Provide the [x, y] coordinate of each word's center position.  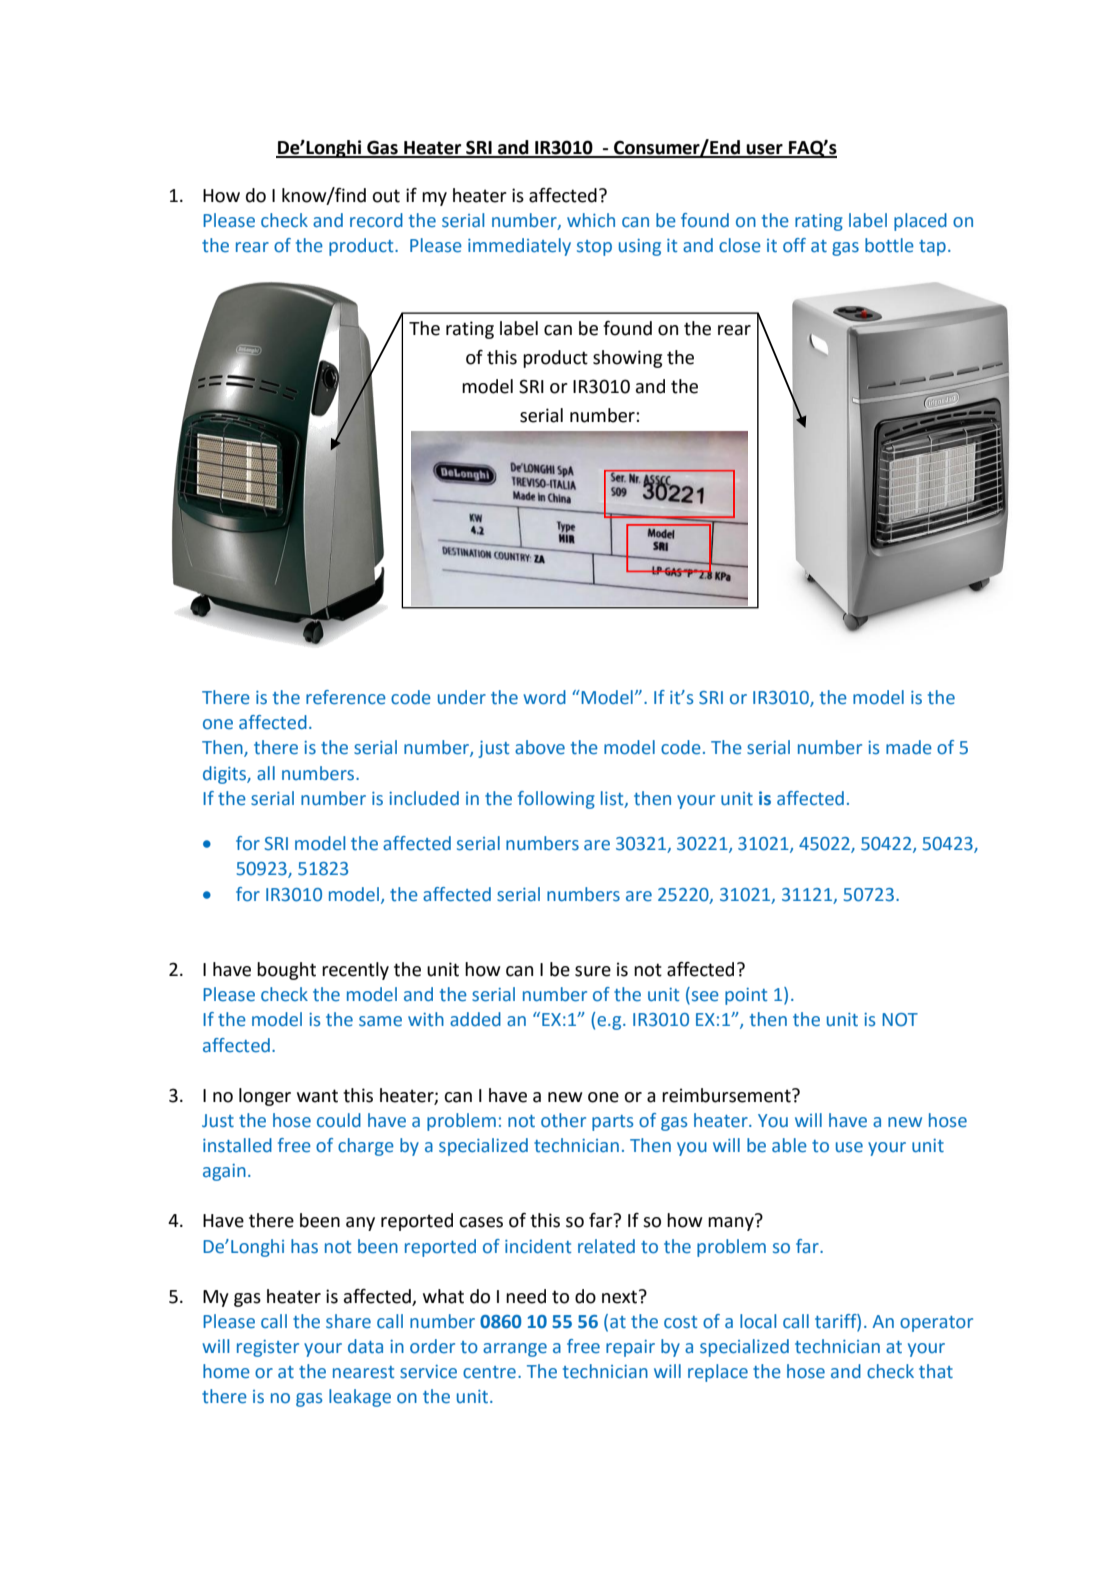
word [544, 697]
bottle [889, 245]
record [376, 220]
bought [286, 971]
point [746, 996]
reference [346, 697]
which [591, 220]
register [268, 1348]
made [909, 747]
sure [593, 971]
